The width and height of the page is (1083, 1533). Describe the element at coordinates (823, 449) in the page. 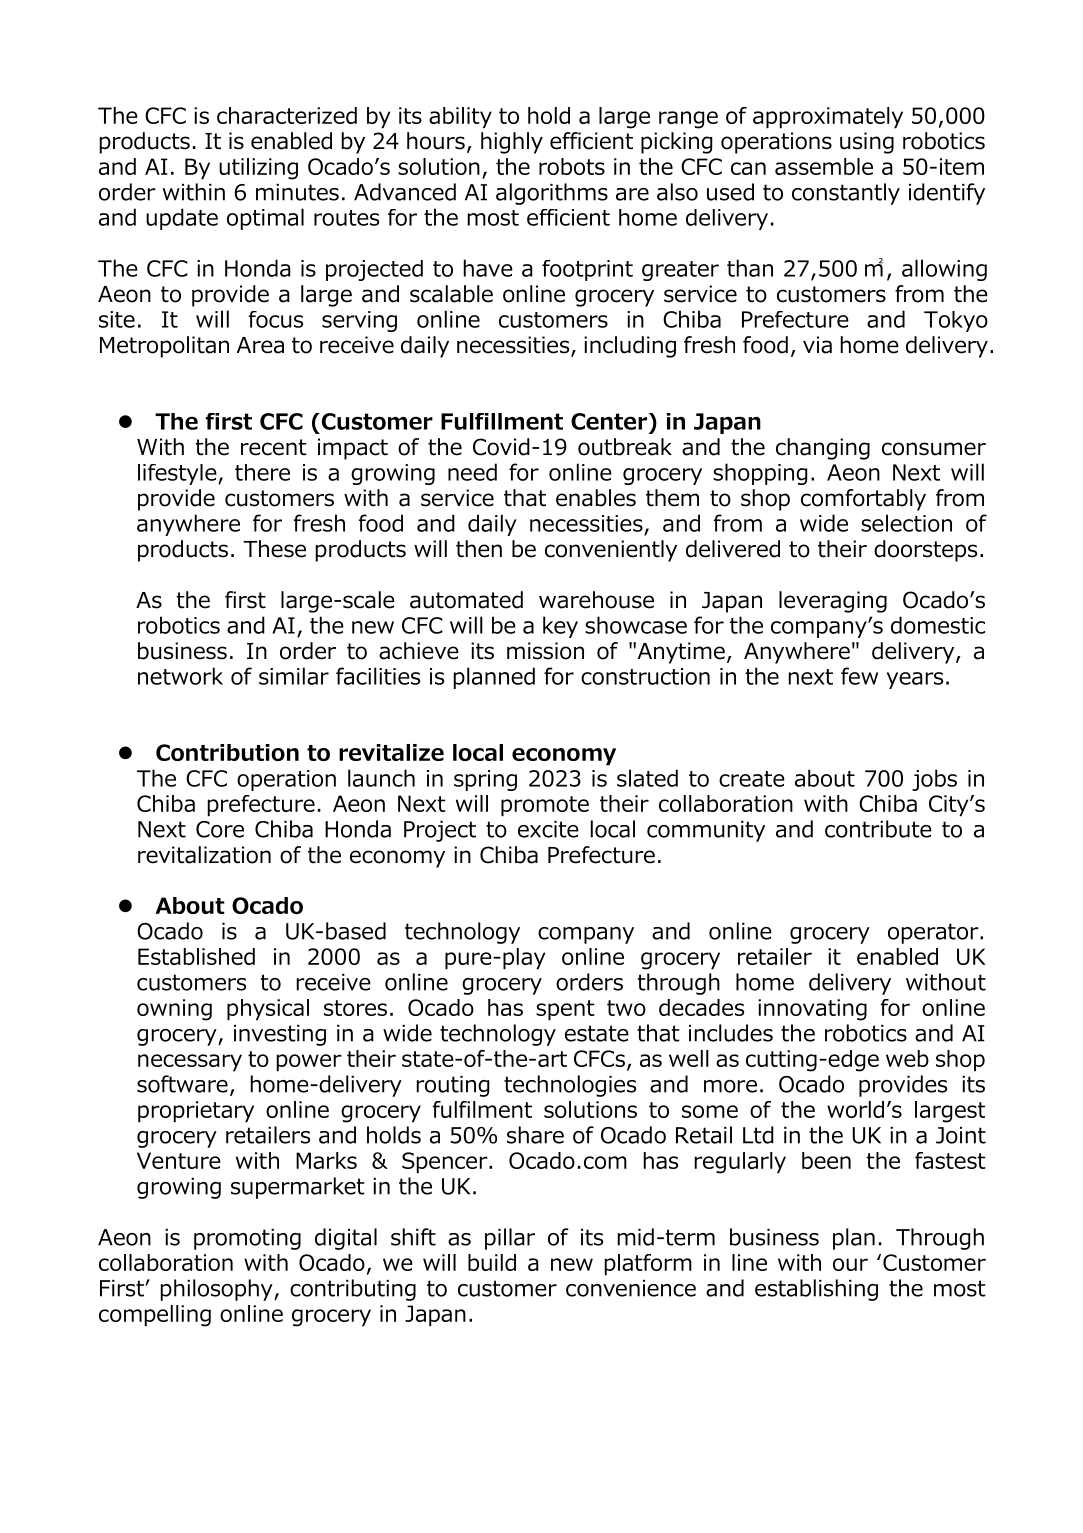

I see `changing` at that location.
